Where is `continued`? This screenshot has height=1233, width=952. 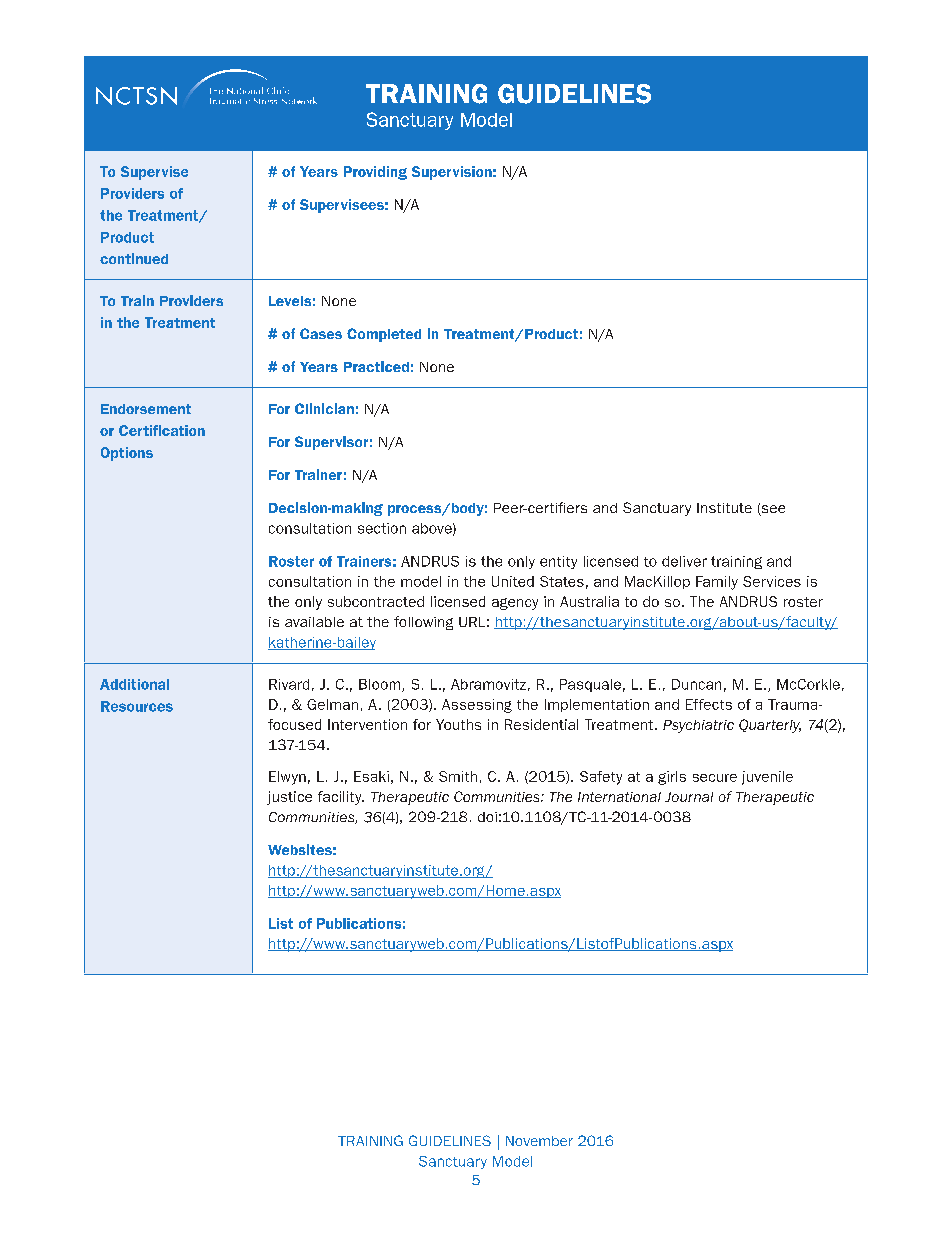 continued is located at coordinates (134, 258).
